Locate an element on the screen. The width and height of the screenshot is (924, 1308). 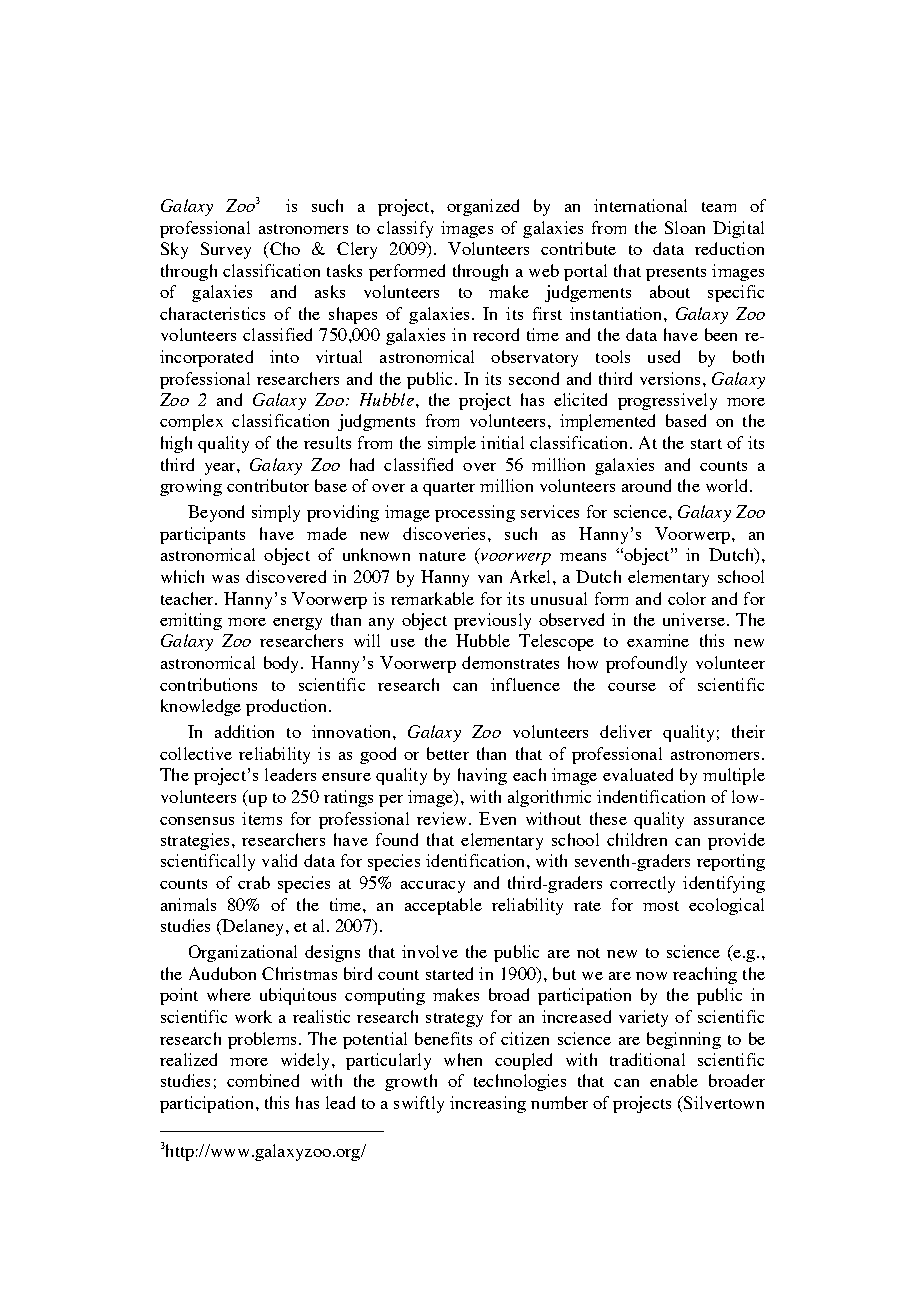
organized is located at coordinates (483, 207).
